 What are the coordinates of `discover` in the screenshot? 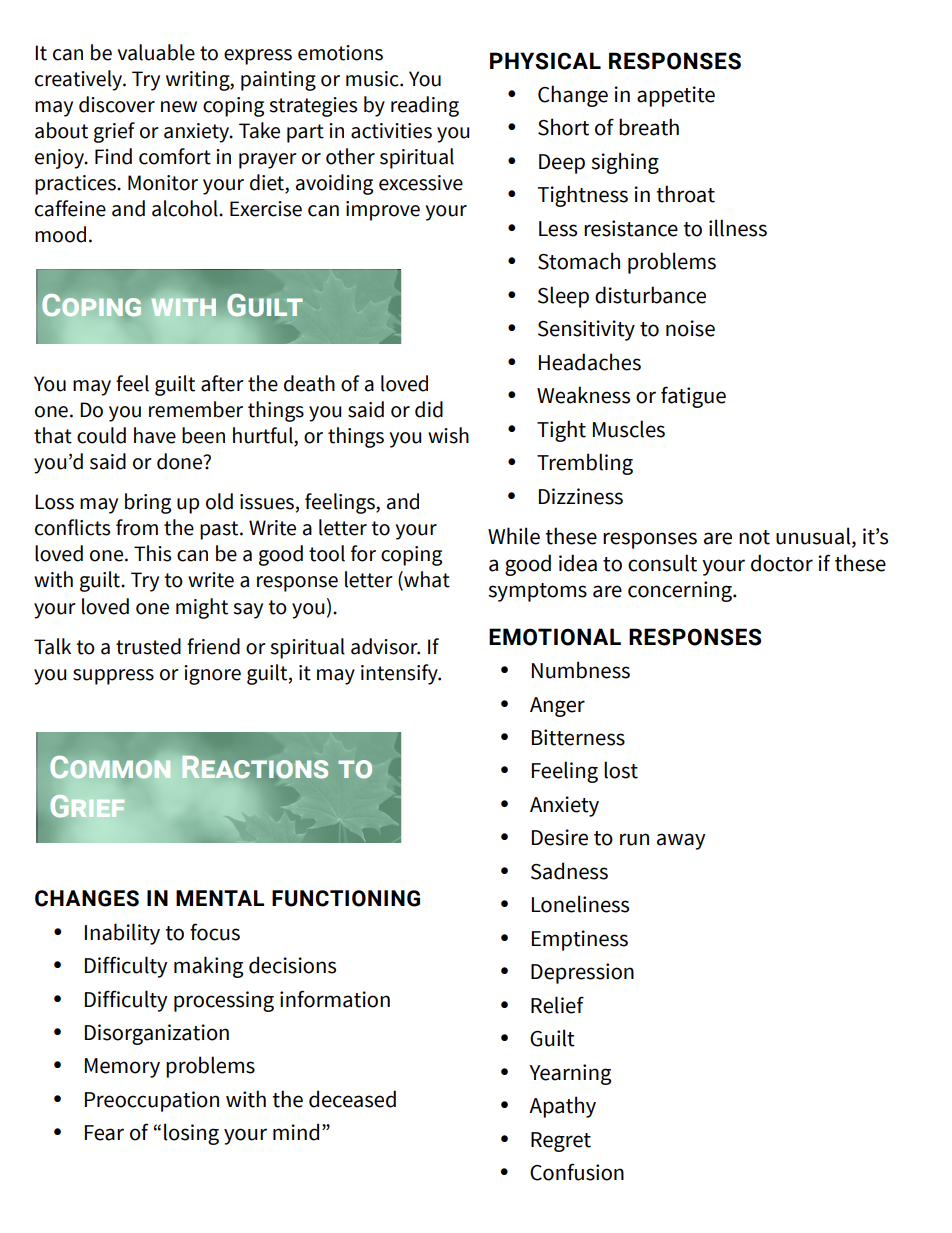 It's located at (117, 104).
